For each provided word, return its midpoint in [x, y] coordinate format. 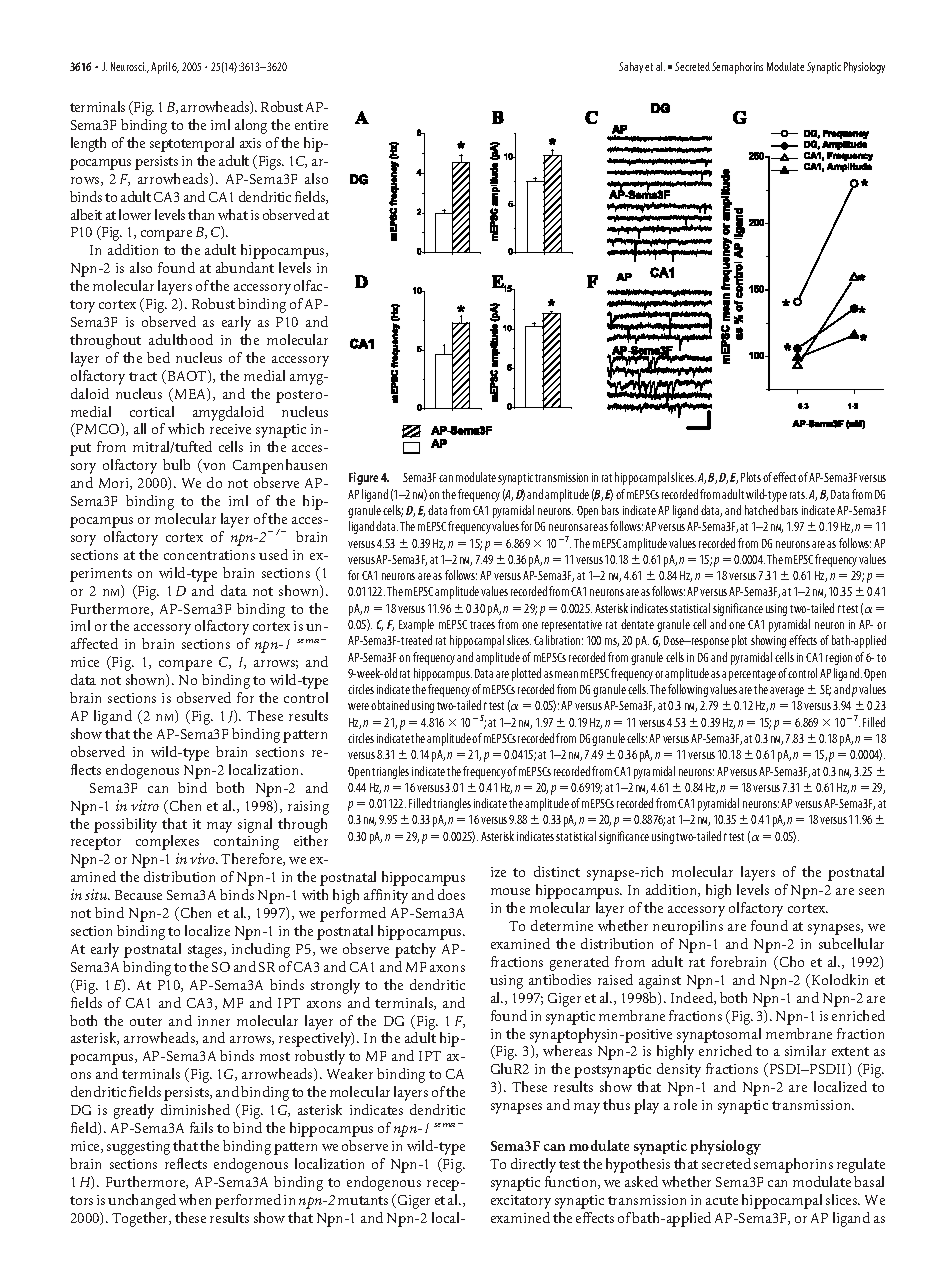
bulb [176, 464]
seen [871, 891]
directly [533, 1165]
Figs [270, 162]
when [195, 1199]
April [160, 68]
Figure [363, 478]
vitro [145, 805]
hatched [761, 510]
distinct [557, 871]
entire [311, 125]
